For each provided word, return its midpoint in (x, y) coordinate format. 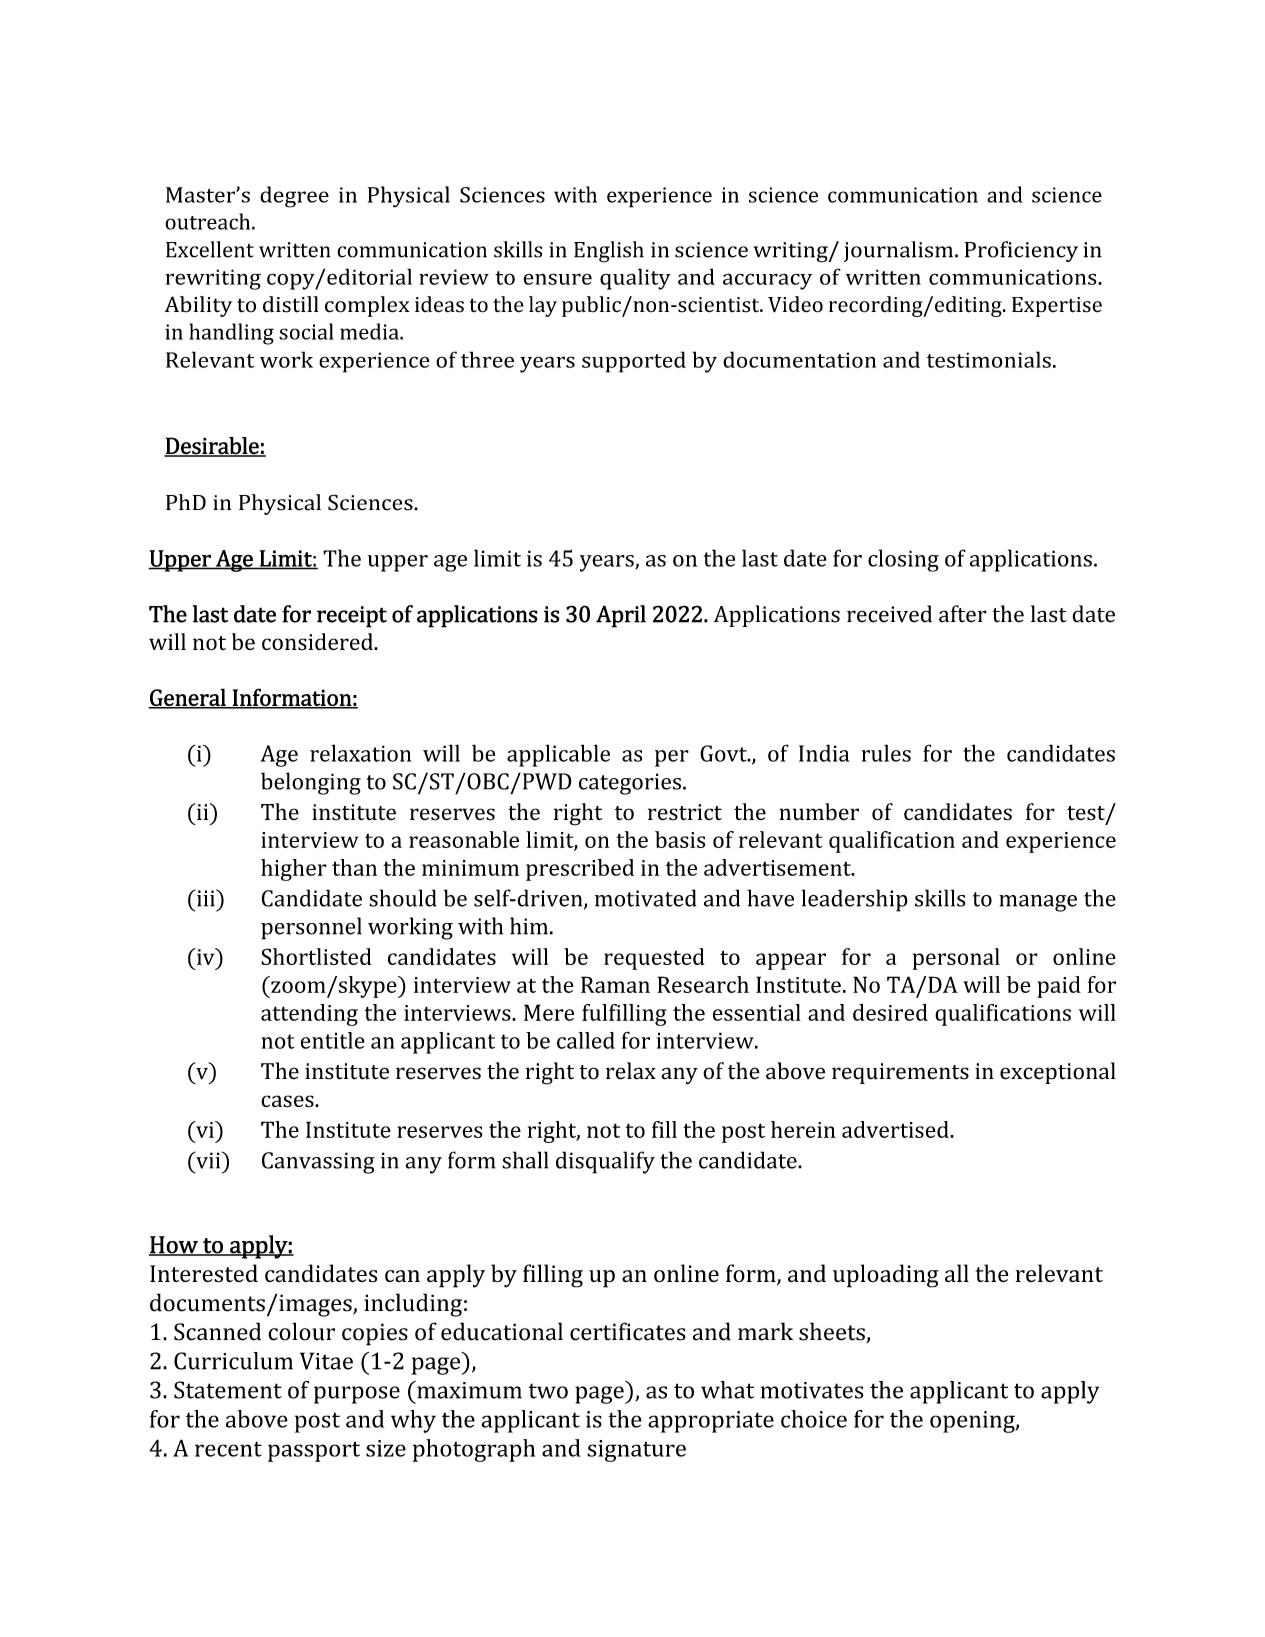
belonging (311, 783)
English (609, 252)
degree (294, 197)
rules (886, 753)
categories (630, 784)
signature (636, 1451)
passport (314, 1452)
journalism (900, 251)
